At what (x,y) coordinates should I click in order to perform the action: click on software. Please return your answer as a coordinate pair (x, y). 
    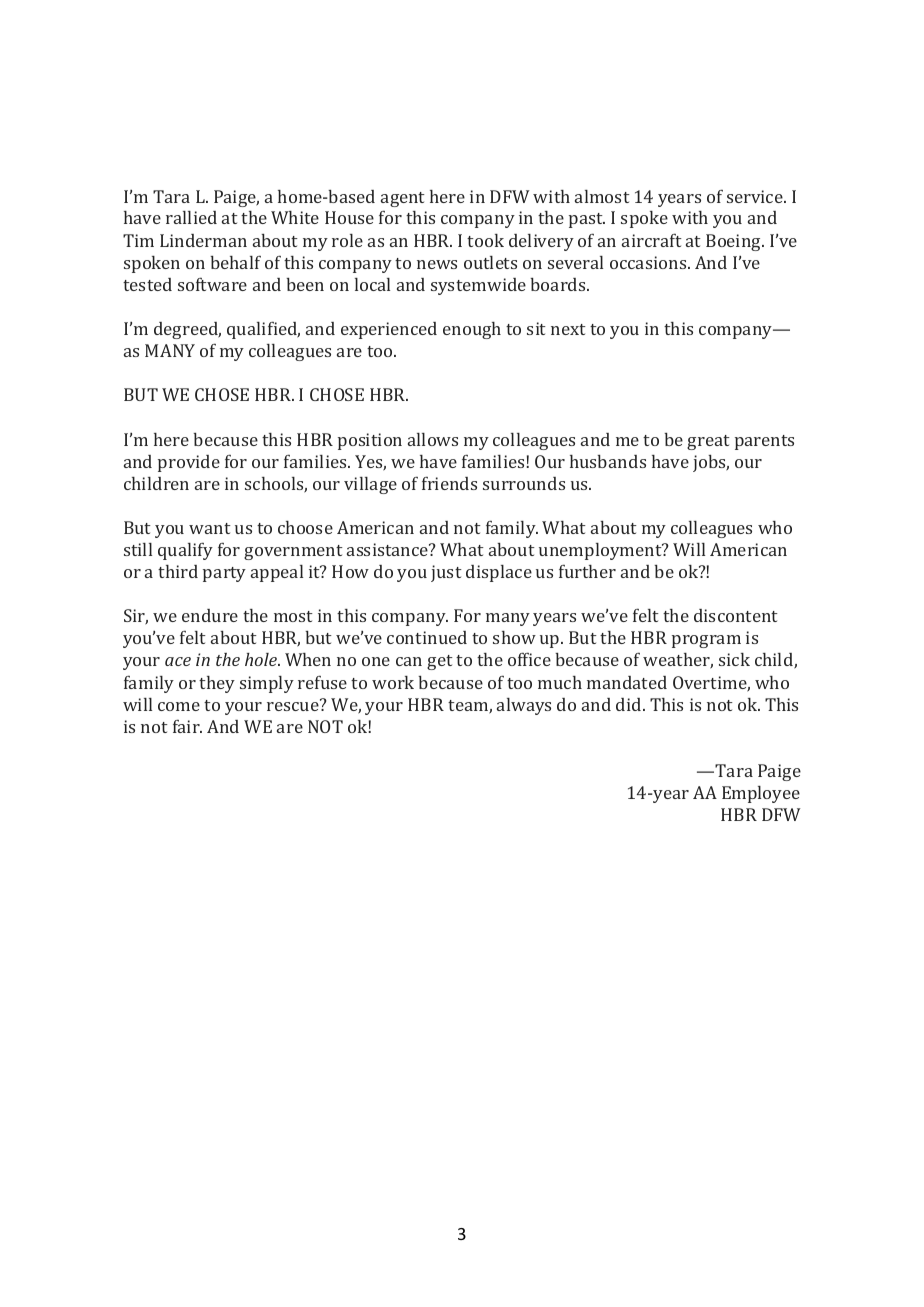
    Looking at the image, I should click on (212, 284).
